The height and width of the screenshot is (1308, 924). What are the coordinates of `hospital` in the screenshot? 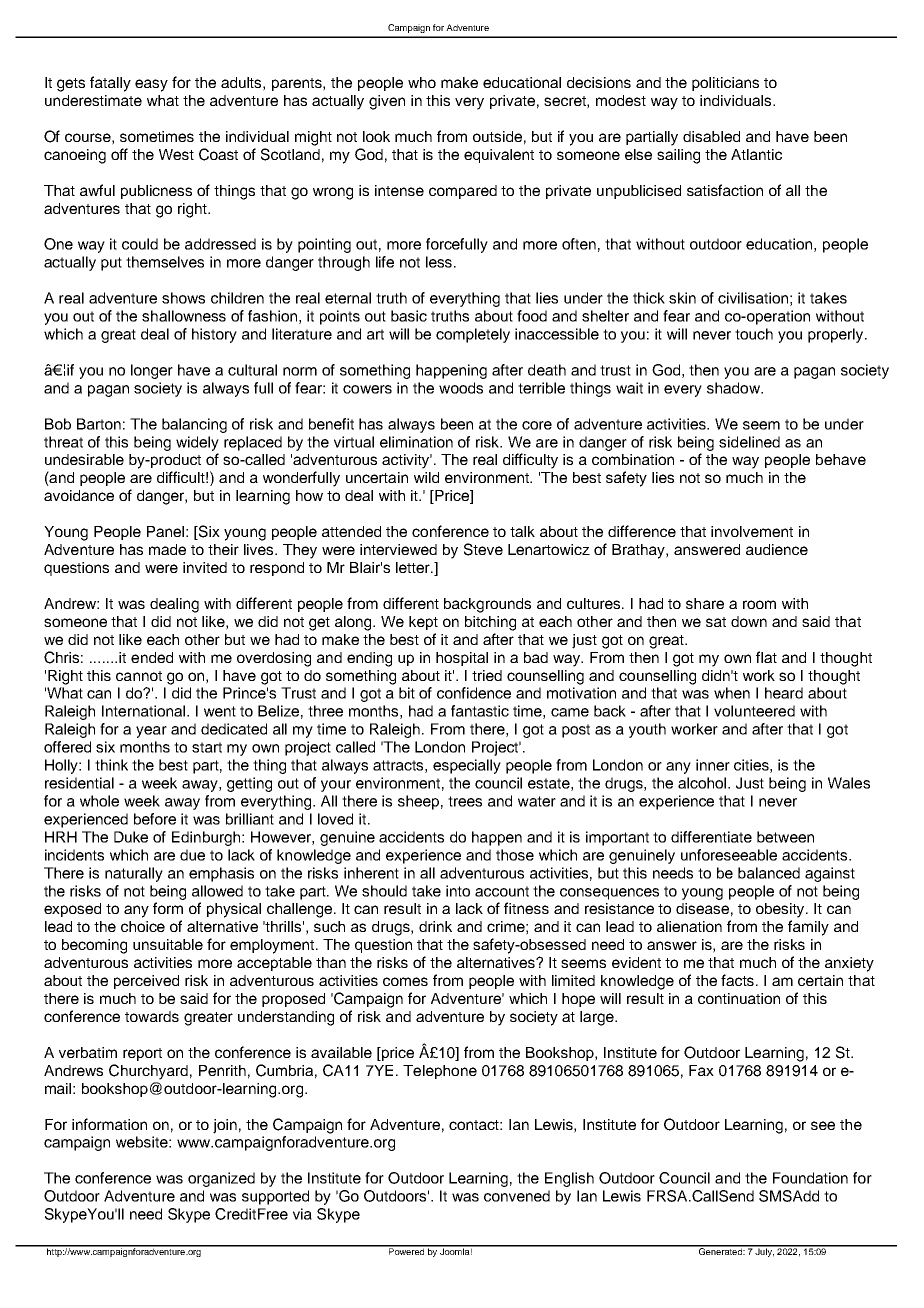 It's located at (462, 659).
